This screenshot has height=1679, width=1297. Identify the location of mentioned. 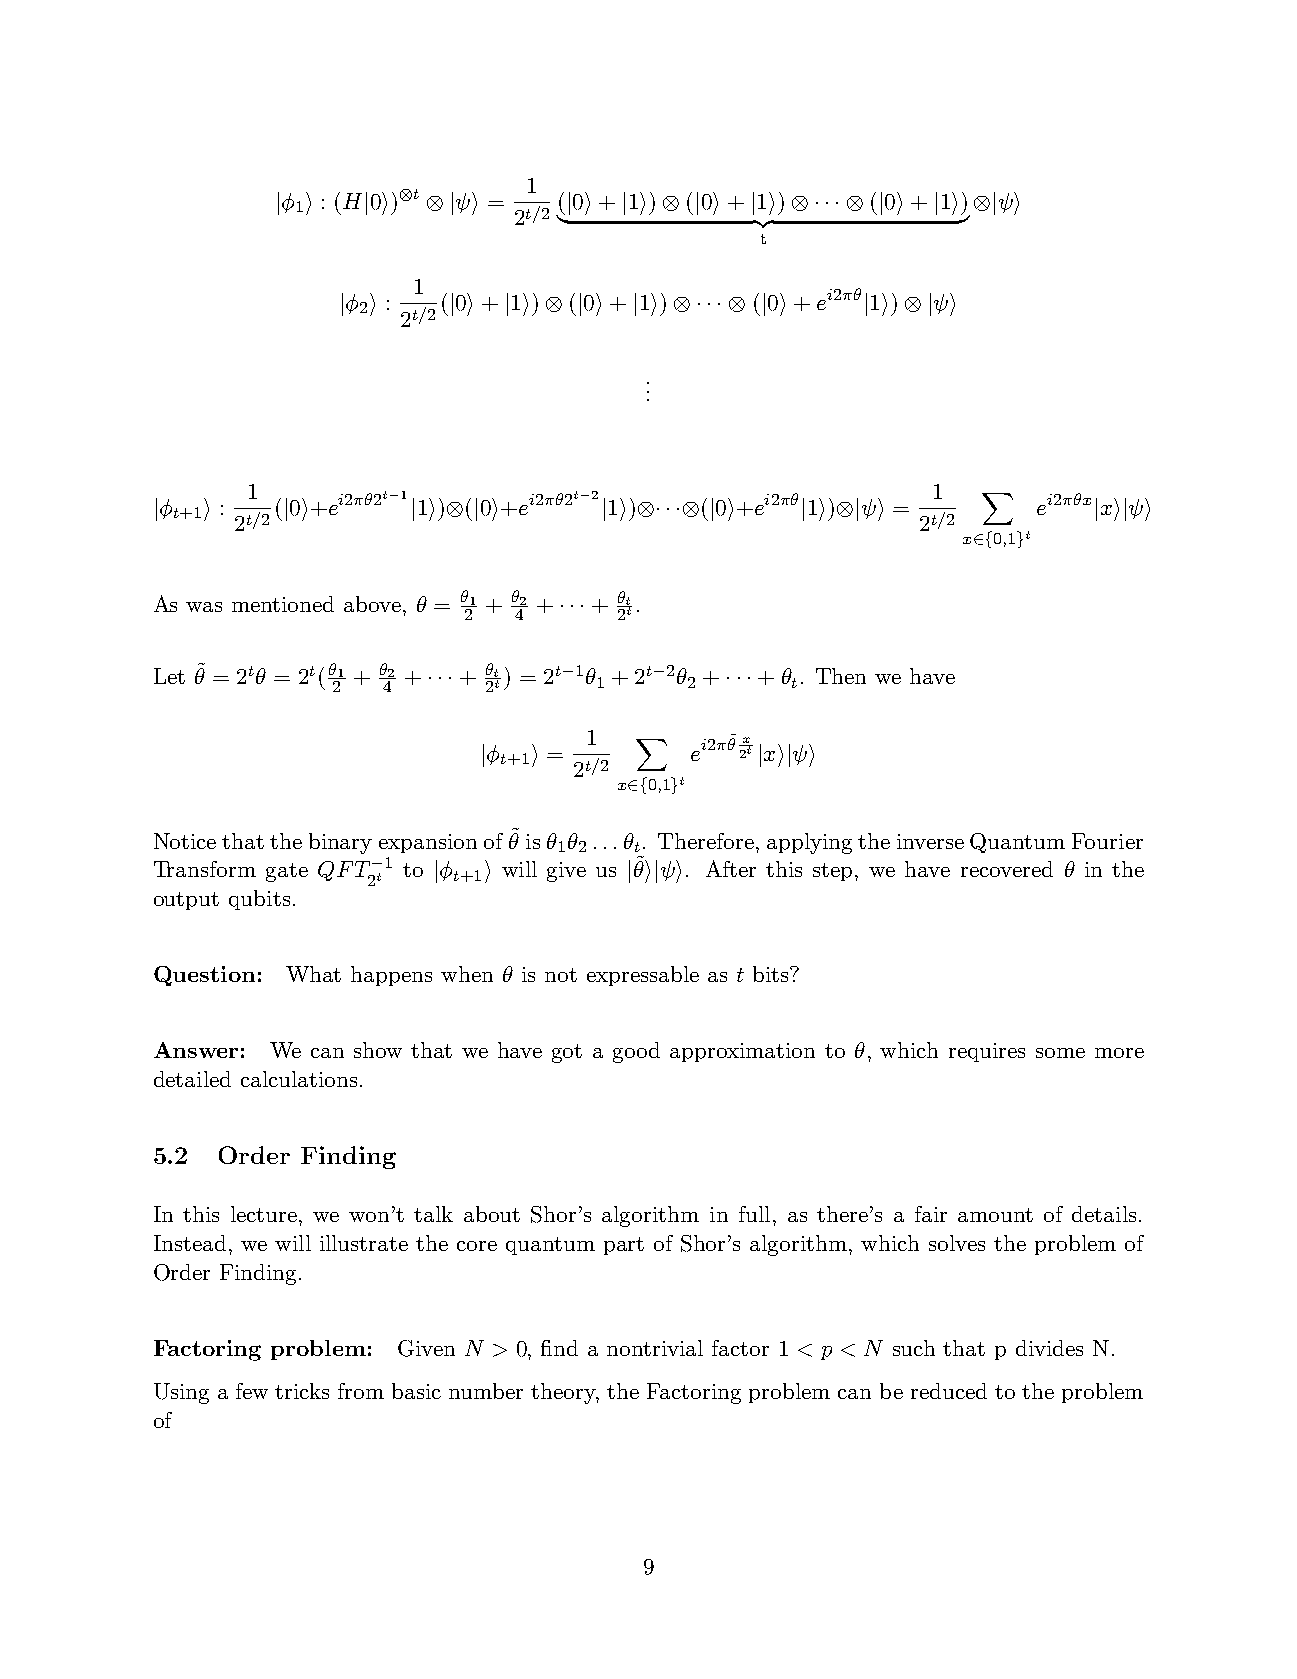
(283, 604).
